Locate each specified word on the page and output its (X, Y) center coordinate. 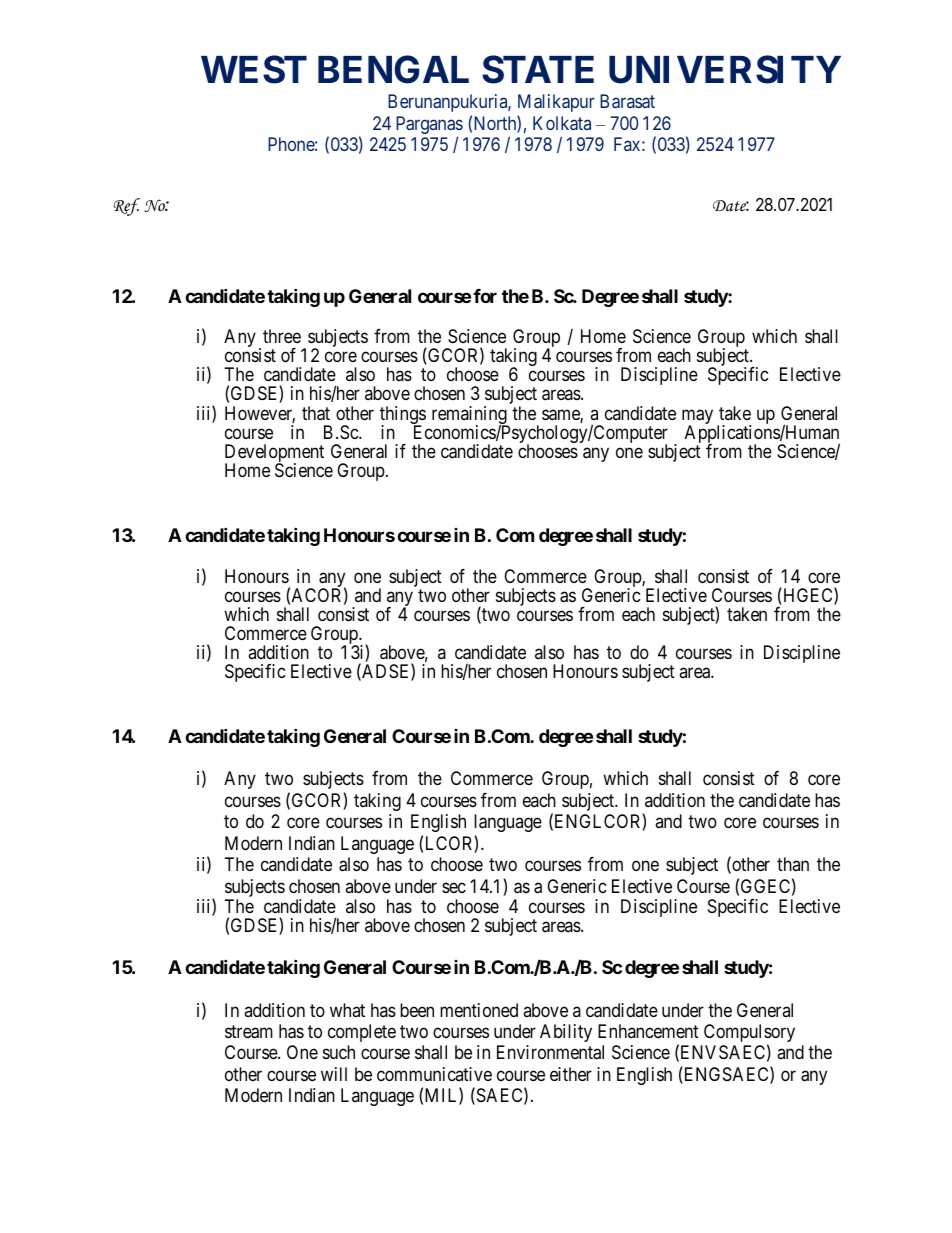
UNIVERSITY (725, 70)
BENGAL (393, 70)
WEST (254, 70)
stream (249, 1032)
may (697, 418)
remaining (470, 416)
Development (274, 454)
